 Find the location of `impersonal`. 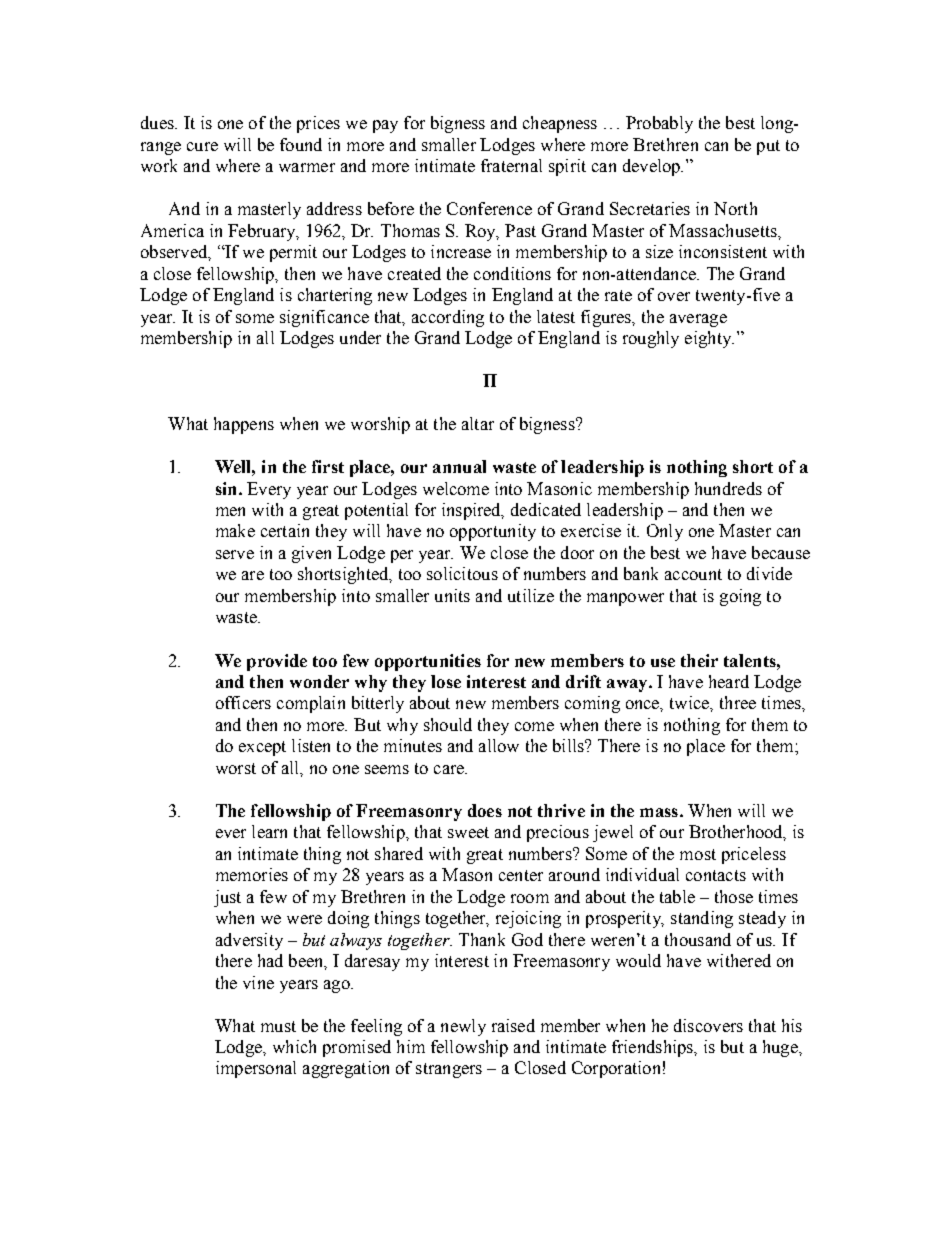

impersonal is located at coordinates (256, 1069).
